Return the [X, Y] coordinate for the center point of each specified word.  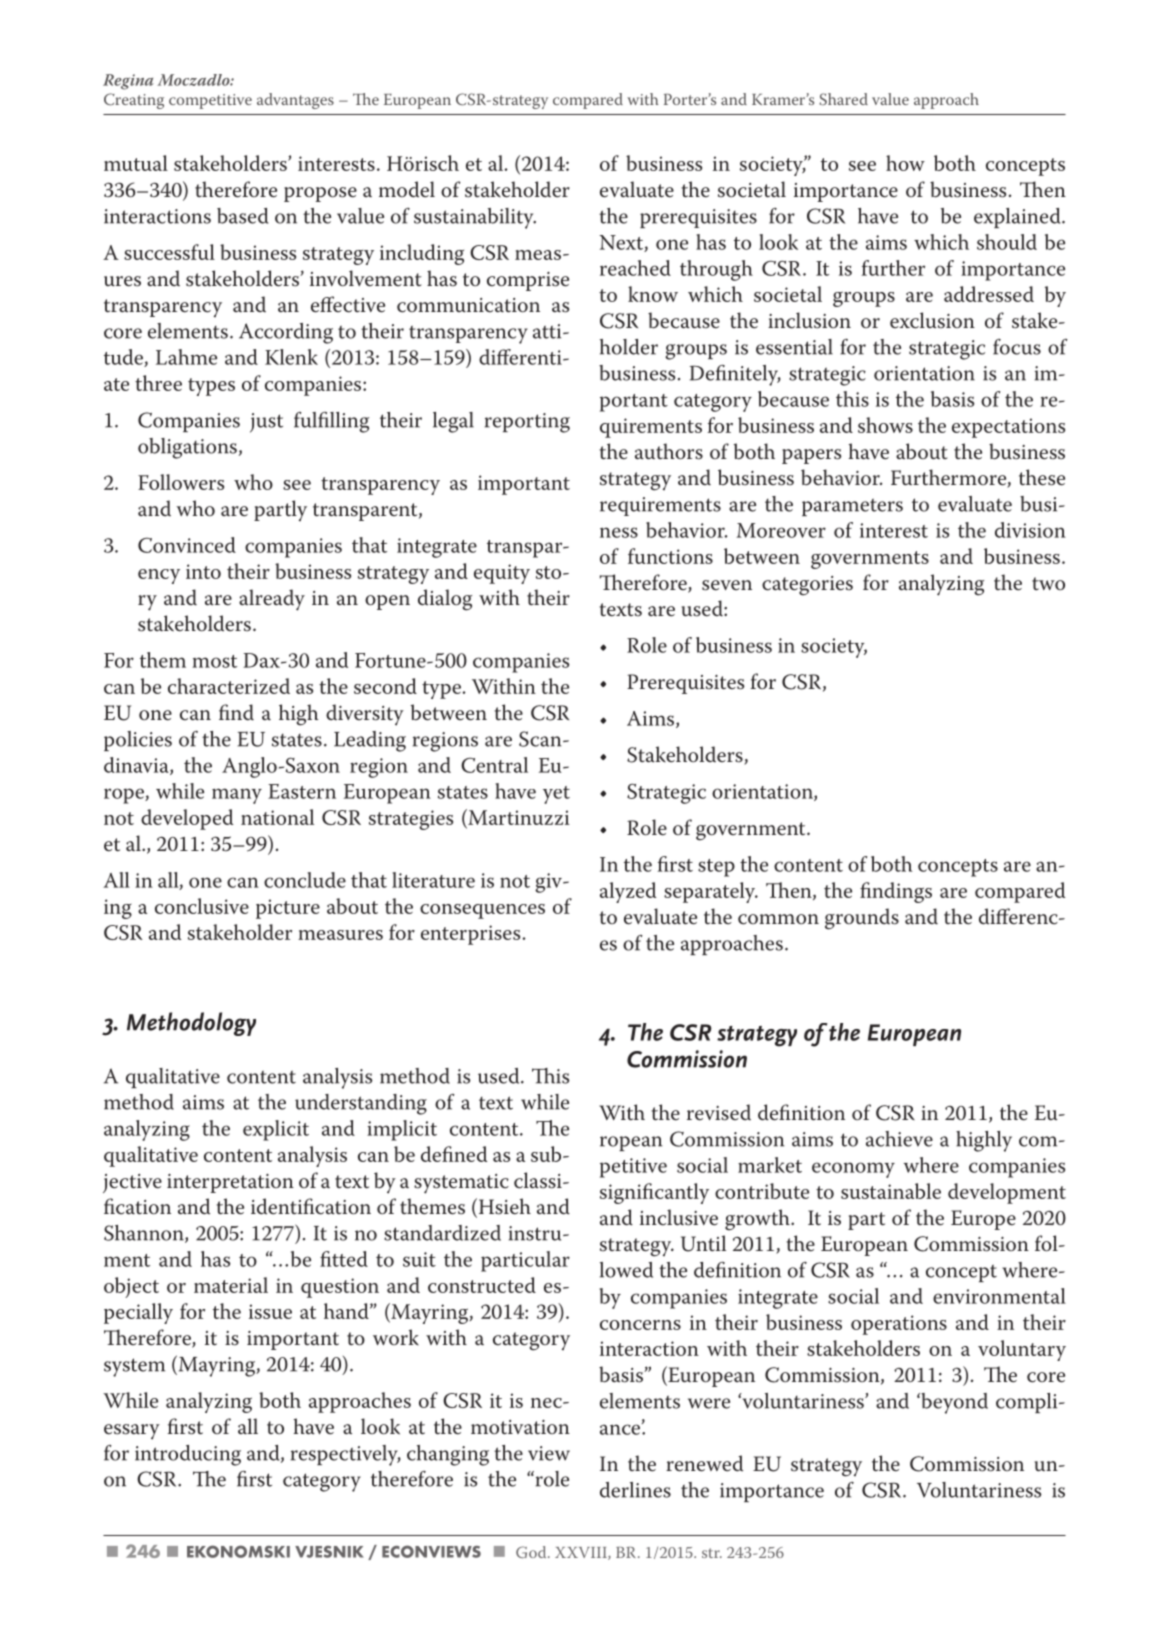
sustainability [475, 218]
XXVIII [582, 1553]
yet [556, 795]
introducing [188, 1455]
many [237, 796]
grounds [862, 919]
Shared [843, 99]
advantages [295, 101]
